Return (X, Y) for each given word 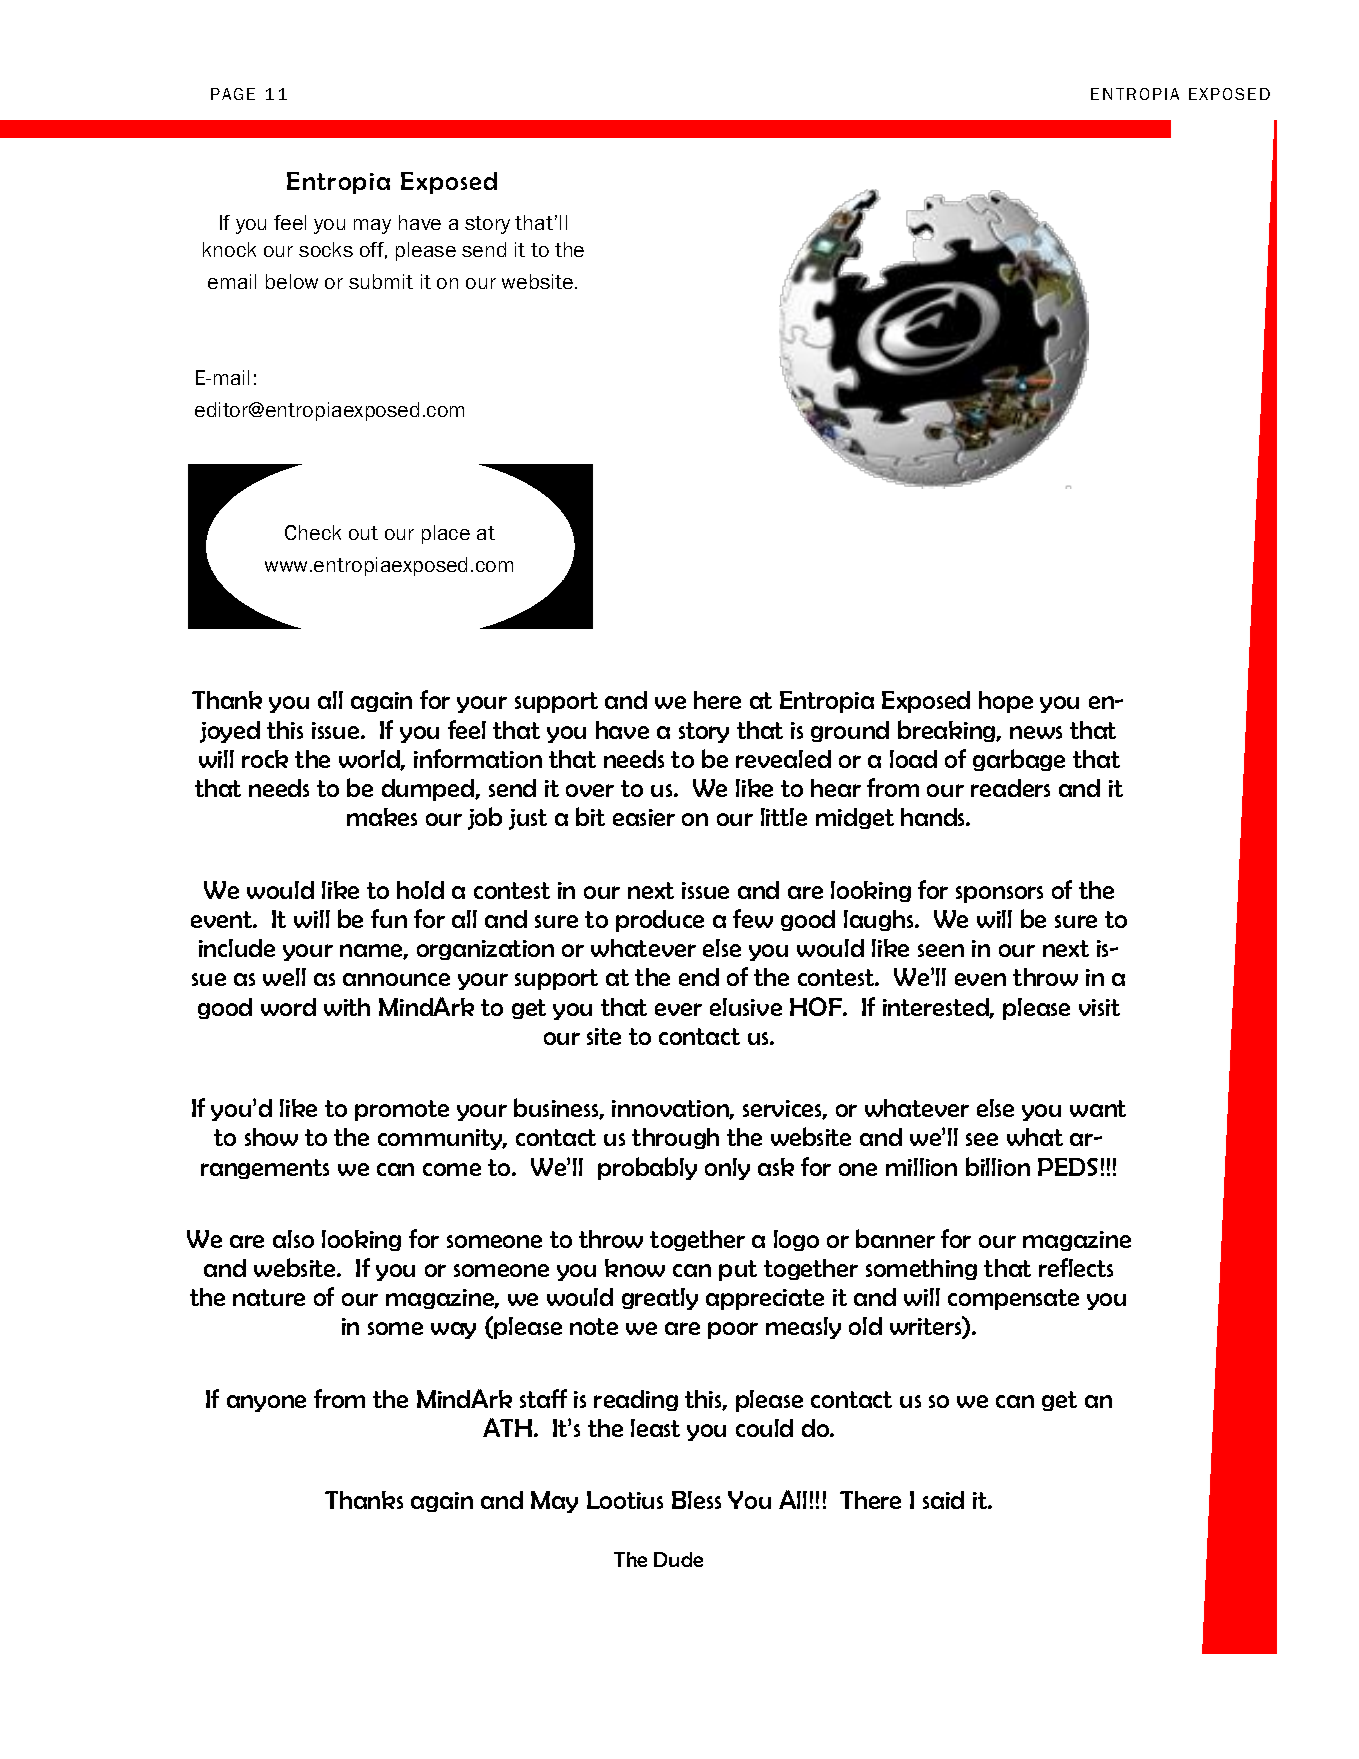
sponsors (999, 894)
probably (647, 1168)
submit (381, 281)
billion (998, 1166)
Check (313, 532)
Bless (696, 1500)
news (1036, 732)
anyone (266, 1403)
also (293, 1239)
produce (660, 921)
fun (389, 918)
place (446, 534)
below (292, 281)
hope (1006, 702)
